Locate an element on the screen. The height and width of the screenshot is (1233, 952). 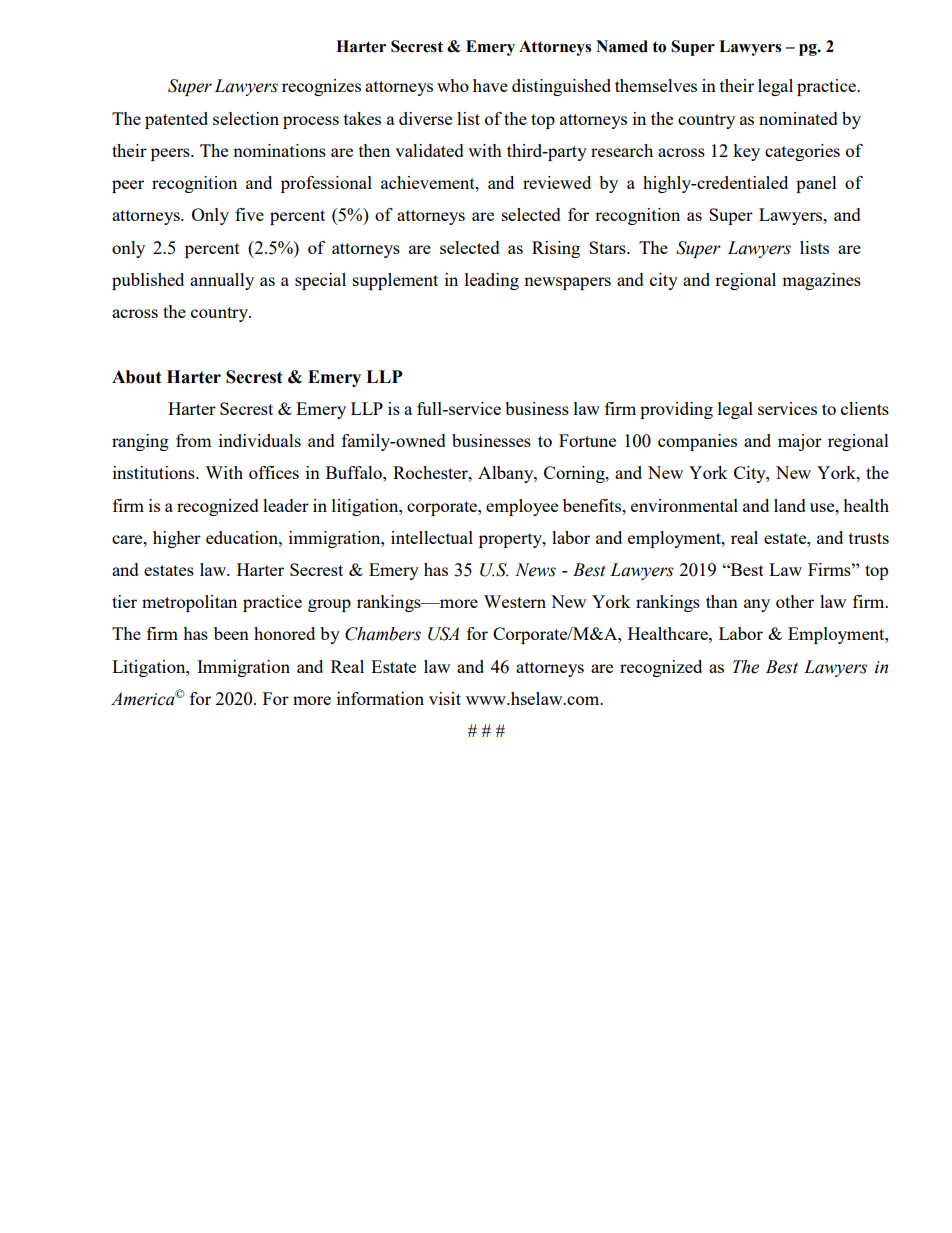
been is located at coordinates (231, 633).
